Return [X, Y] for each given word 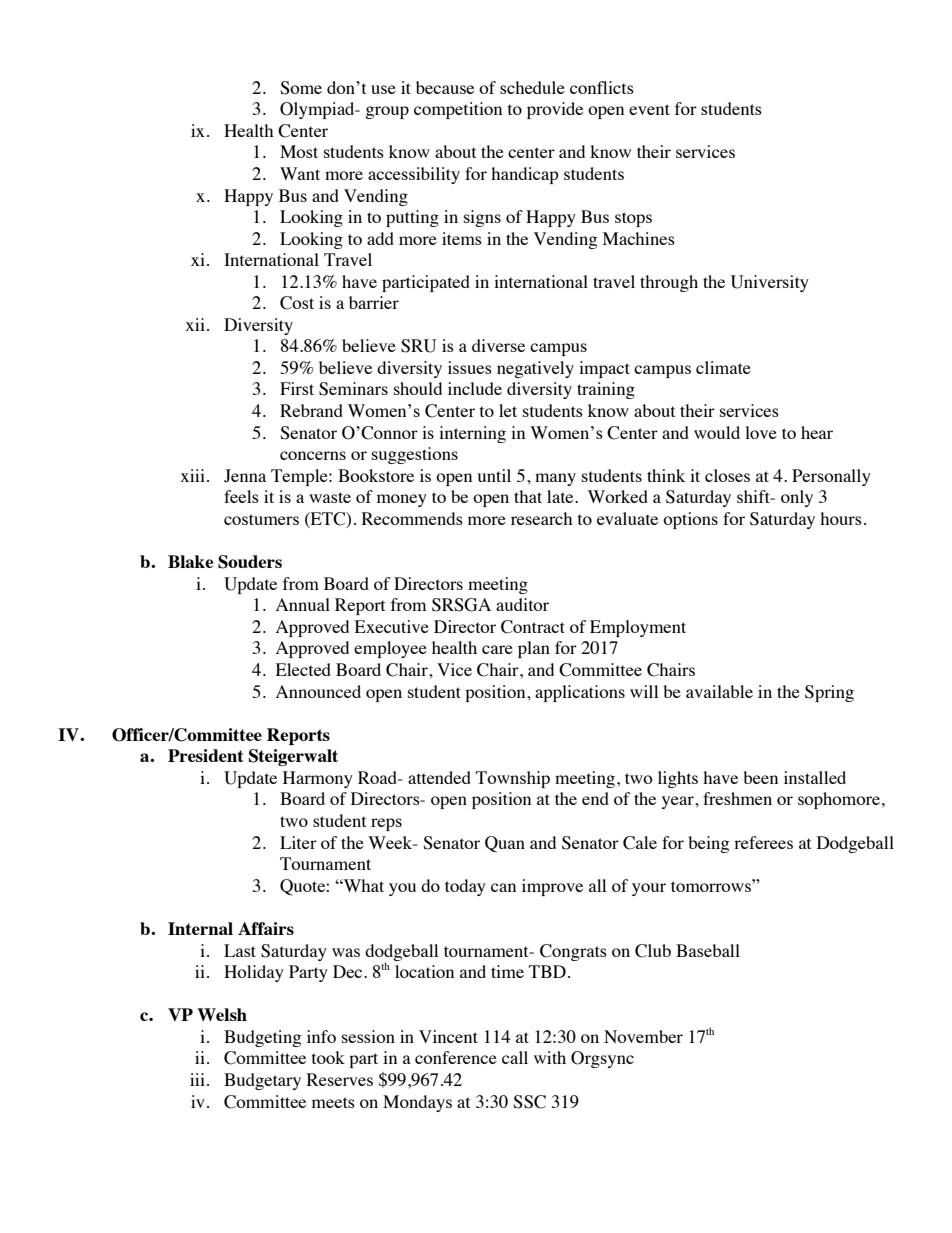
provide [555, 110]
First [297, 388]
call [515, 1057]
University [770, 283]
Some [301, 88]
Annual [303, 604]
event [649, 109]
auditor [522, 604]
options [690, 520]
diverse [498, 345]
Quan [505, 844]
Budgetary [262, 1081]
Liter [298, 842]
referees [763, 842]
